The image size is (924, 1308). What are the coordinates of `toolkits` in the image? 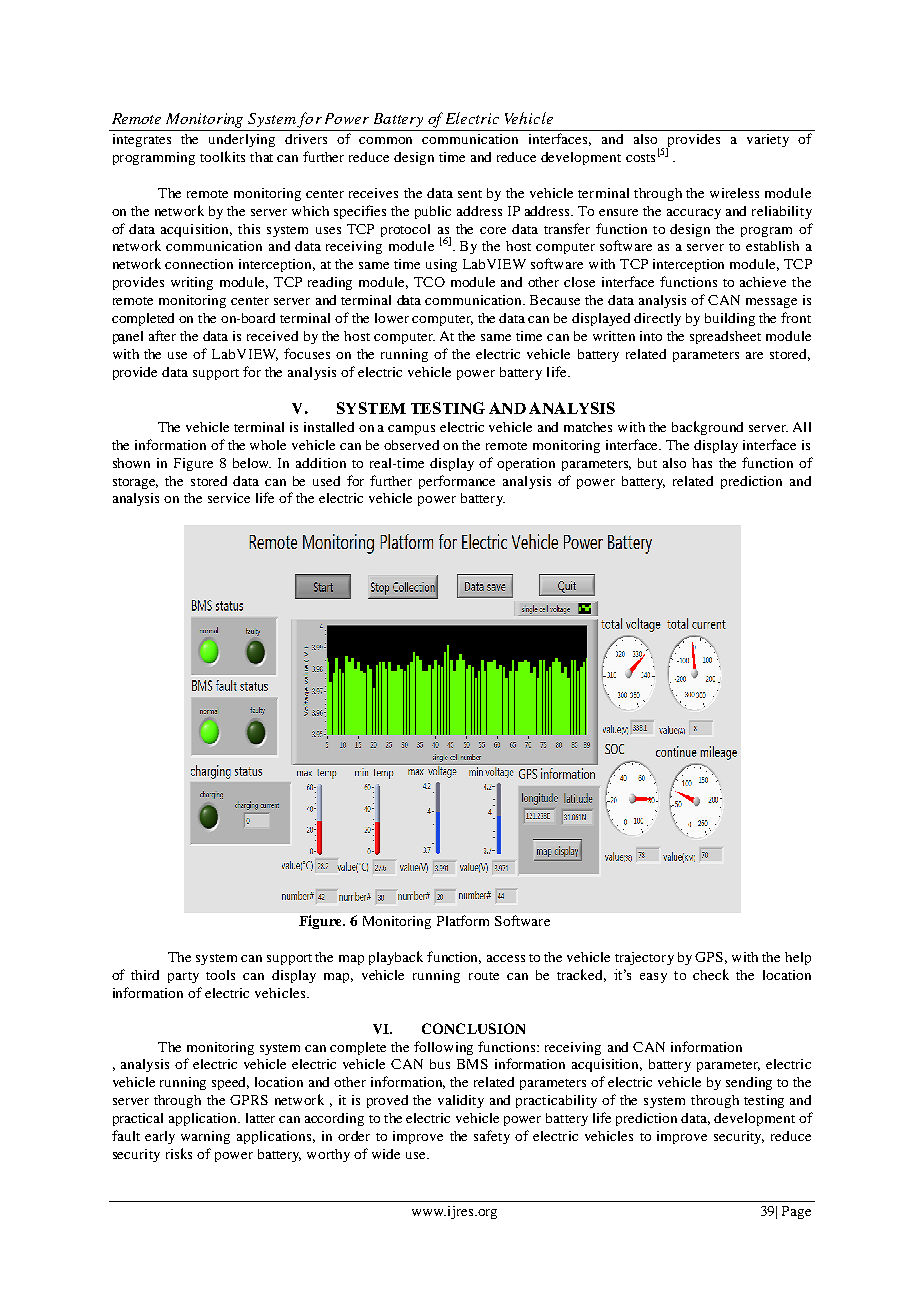 It's located at (222, 156).
